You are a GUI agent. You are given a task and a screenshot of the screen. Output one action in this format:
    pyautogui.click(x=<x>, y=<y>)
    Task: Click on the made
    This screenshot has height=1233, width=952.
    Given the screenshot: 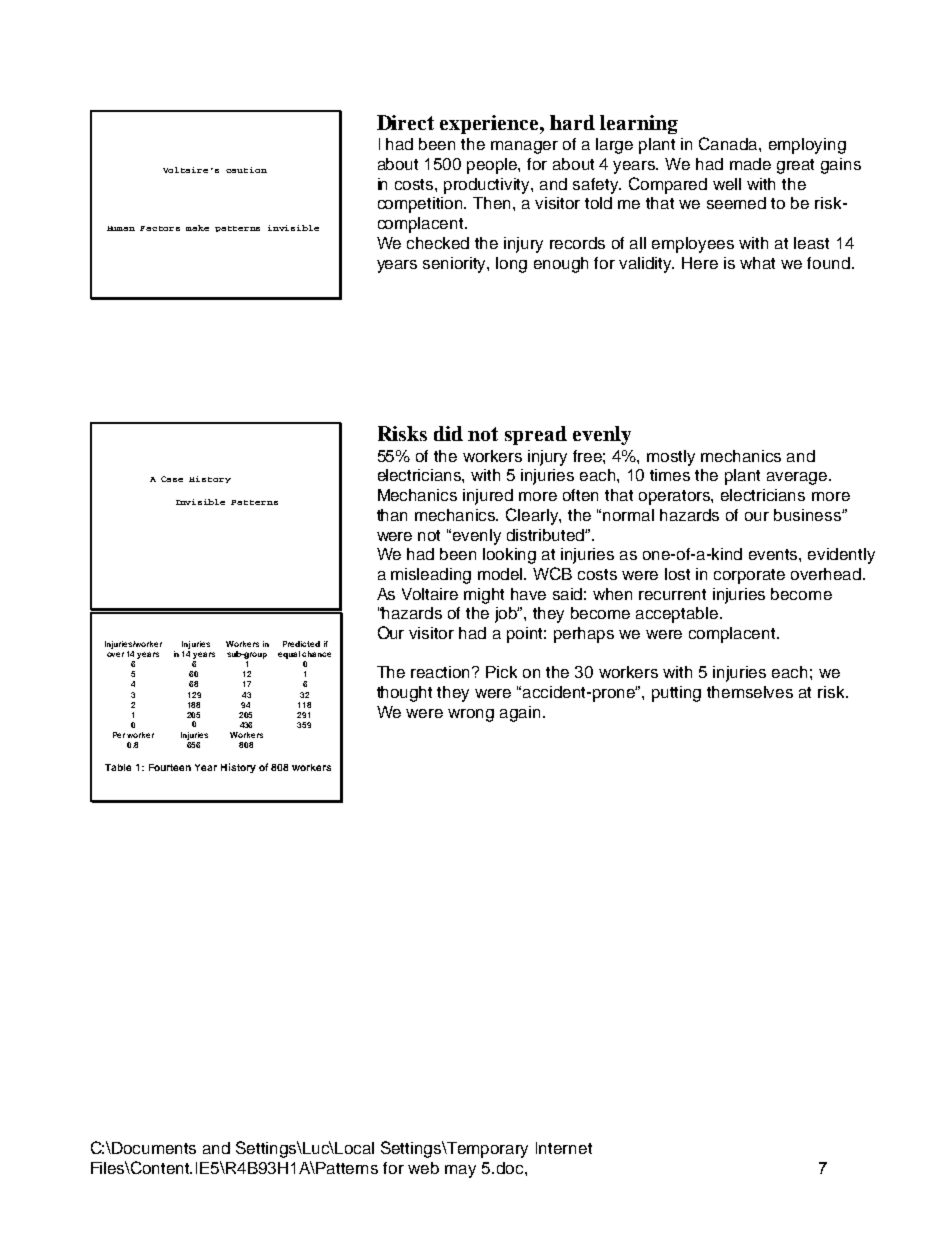 What is the action you would take?
    pyautogui.click(x=750, y=164)
